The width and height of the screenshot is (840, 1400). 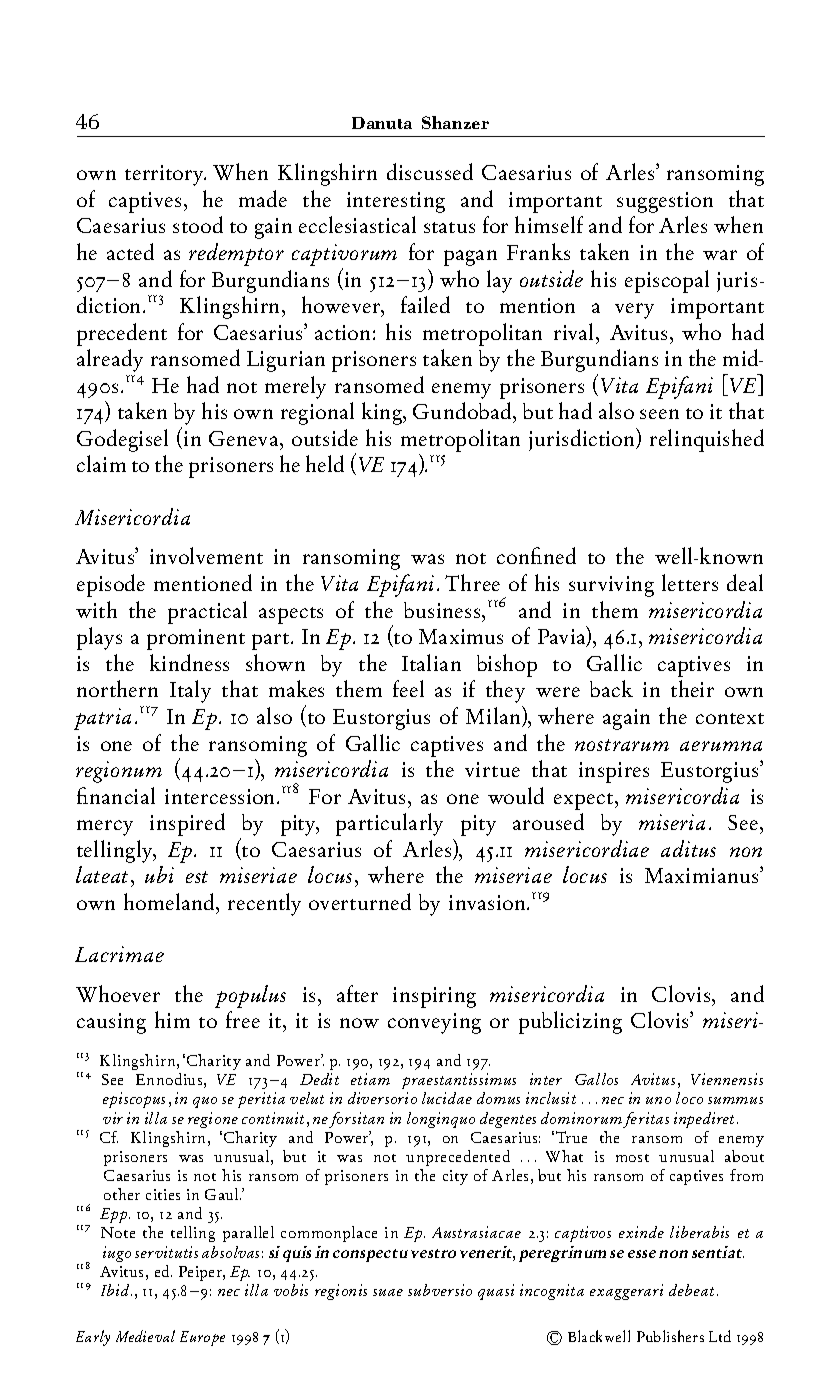 What do you see at coordinates (492, 769) in the screenshot?
I see `virtue` at bounding box center [492, 769].
